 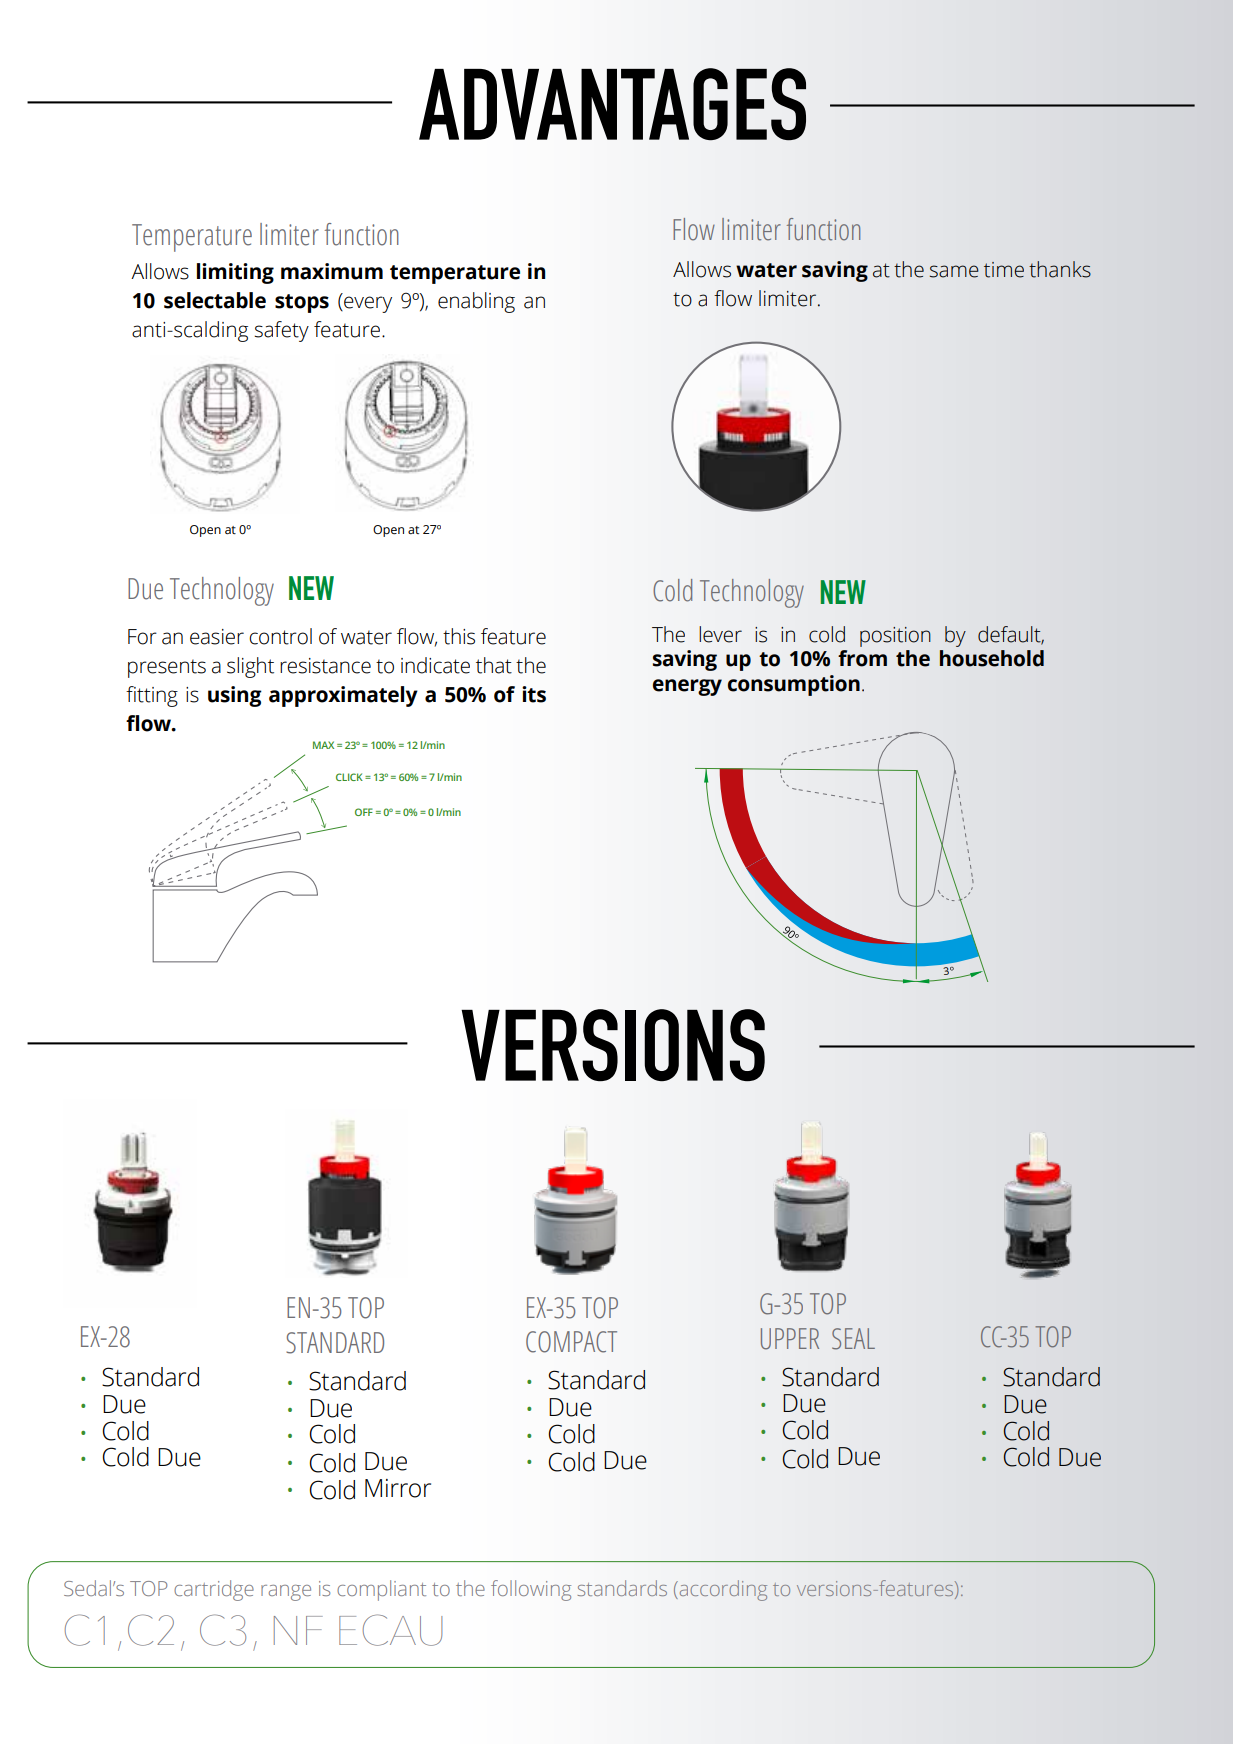 What do you see at coordinates (280, 636) in the document?
I see `control` at bounding box center [280, 636].
